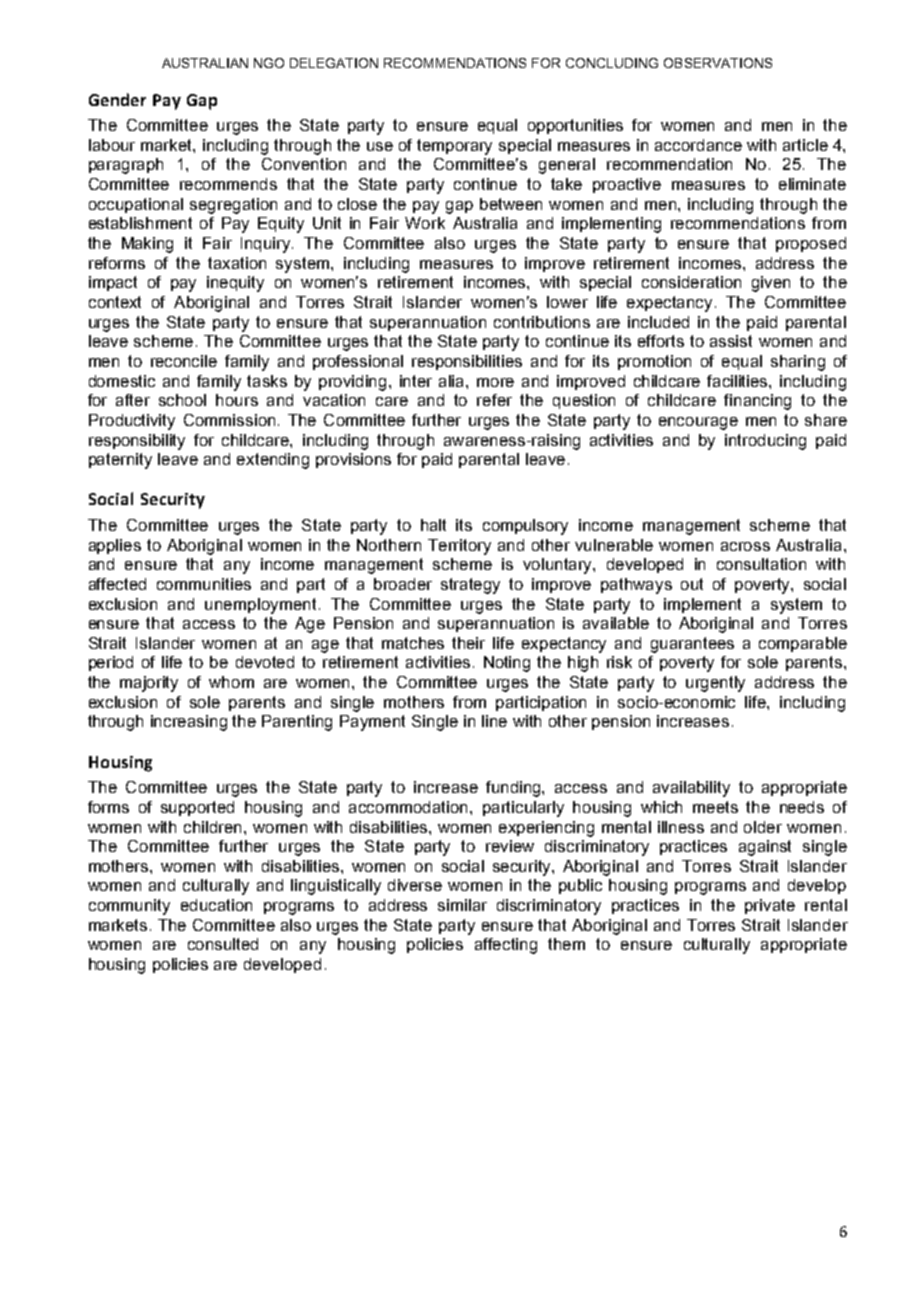  Describe the element at coordinates (494, 721) in the screenshot. I see `line` at that location.
